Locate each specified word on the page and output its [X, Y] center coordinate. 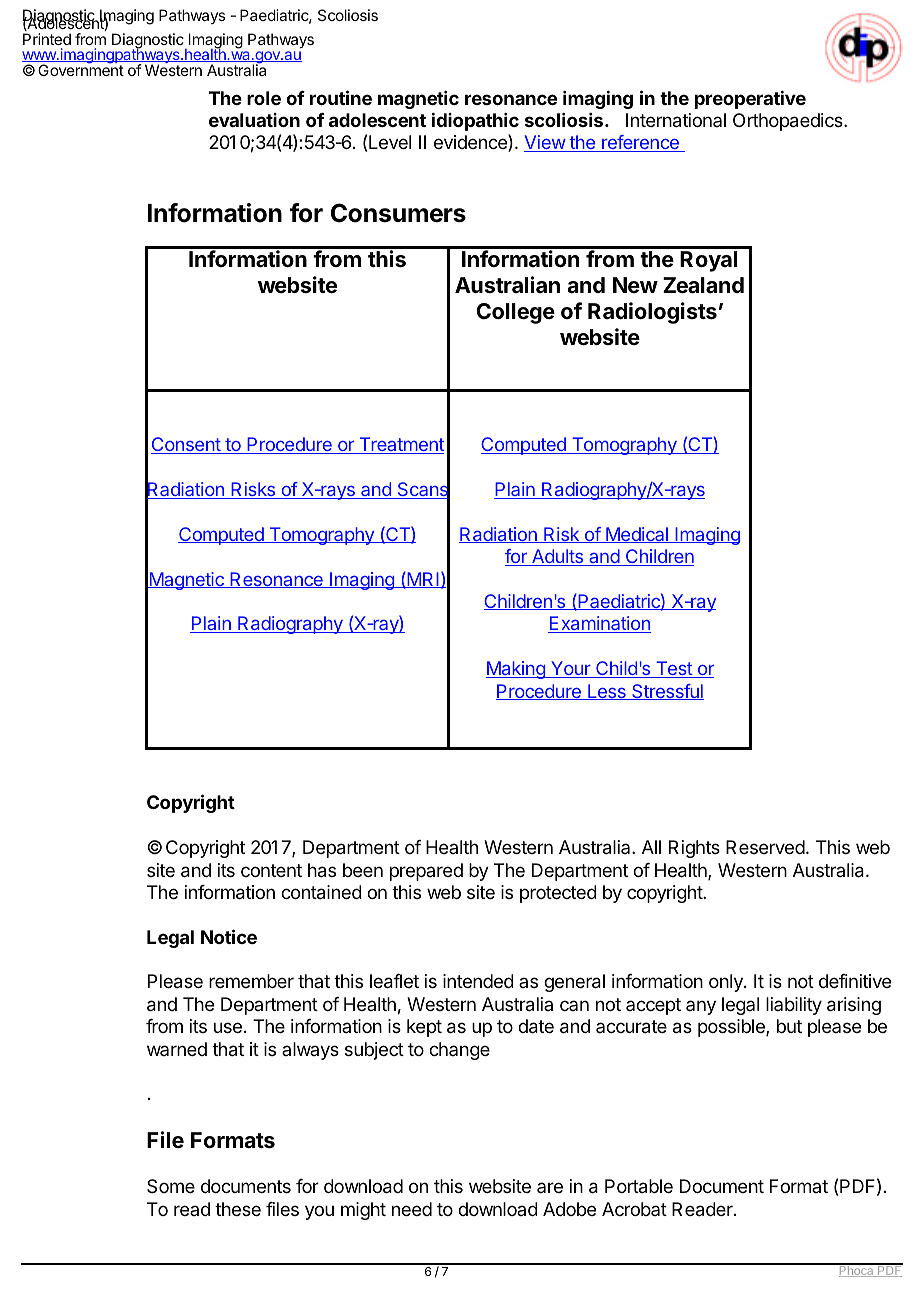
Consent [186, 445]
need [412, 1209]
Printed [47, 39]
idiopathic [475, 121]
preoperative [750, 99]
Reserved [765, 847]
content [271, 870]
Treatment [400, 445]
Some [171, 1186]
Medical [637, 535]
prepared [426, 872]
